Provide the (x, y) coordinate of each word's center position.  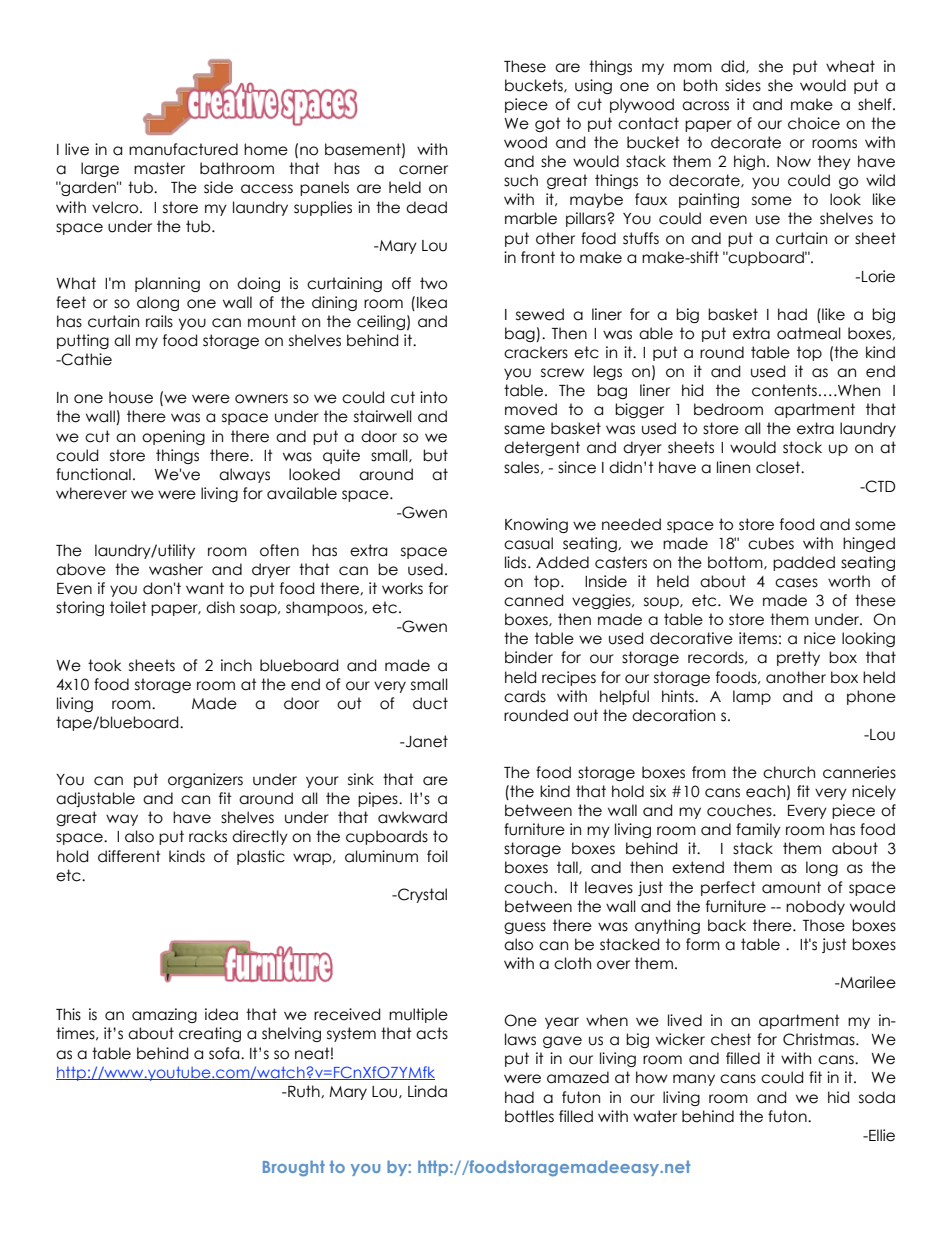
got (548, 124)
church (789, 772)
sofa (225, 1053)
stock (802, 447)
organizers (205, 780)
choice (814, 123)
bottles (529, 1116)
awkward (412, 817)
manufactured (183, 149)
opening (173, 437)
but (435, 455)
